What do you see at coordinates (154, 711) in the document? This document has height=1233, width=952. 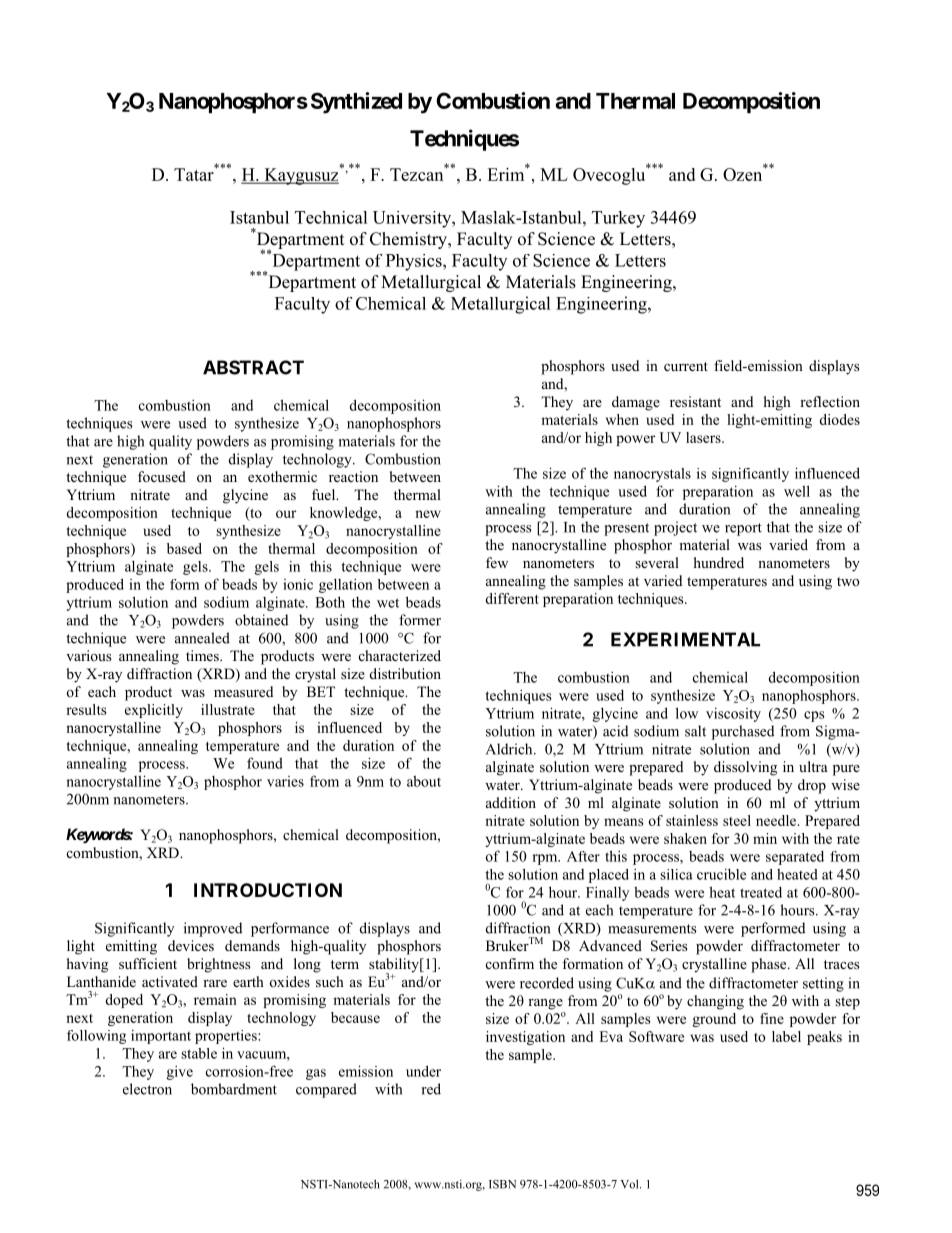 I see `explicitly` at bounding box center [154, 711].
